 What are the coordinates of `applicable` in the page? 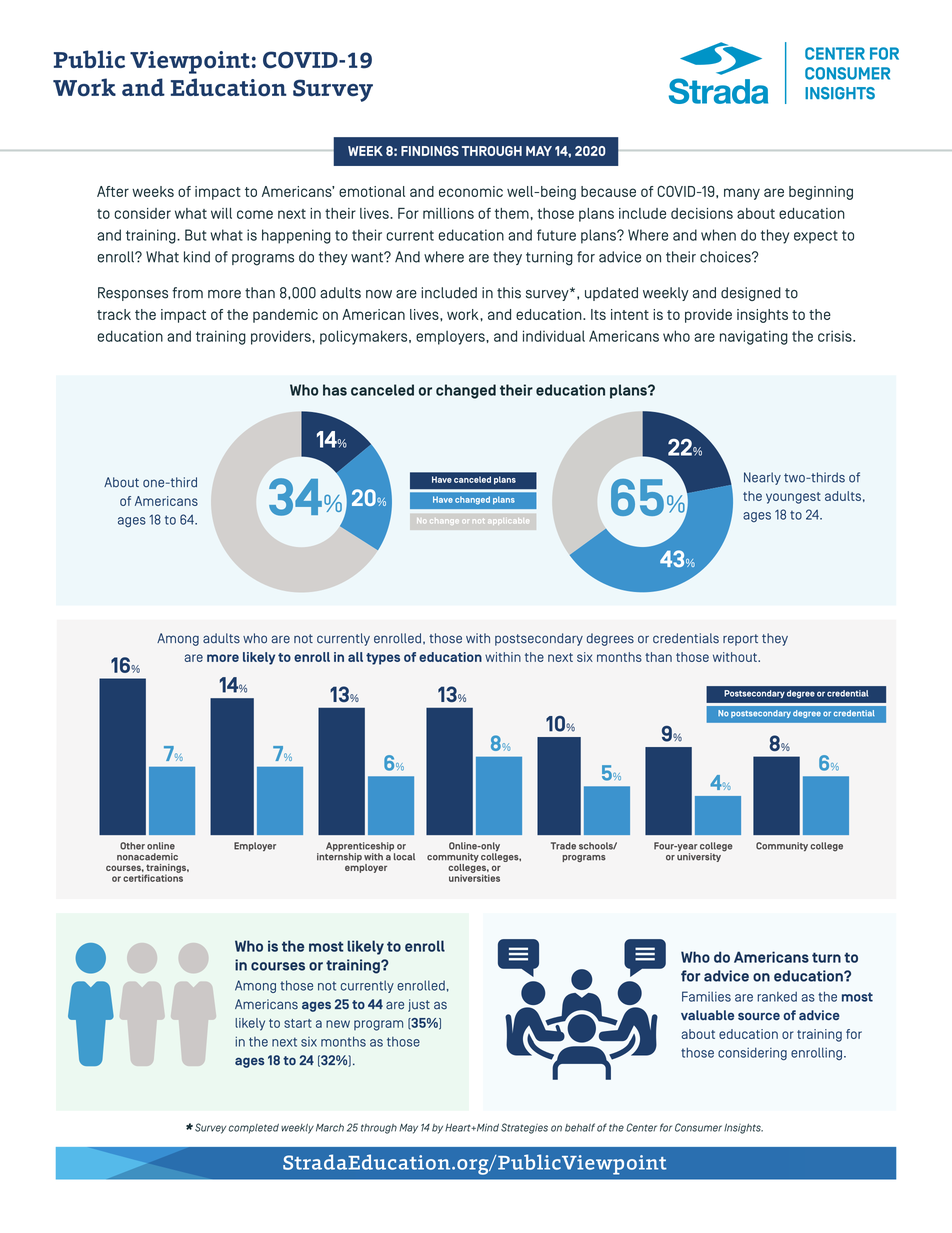 It's located at (507, 522).
